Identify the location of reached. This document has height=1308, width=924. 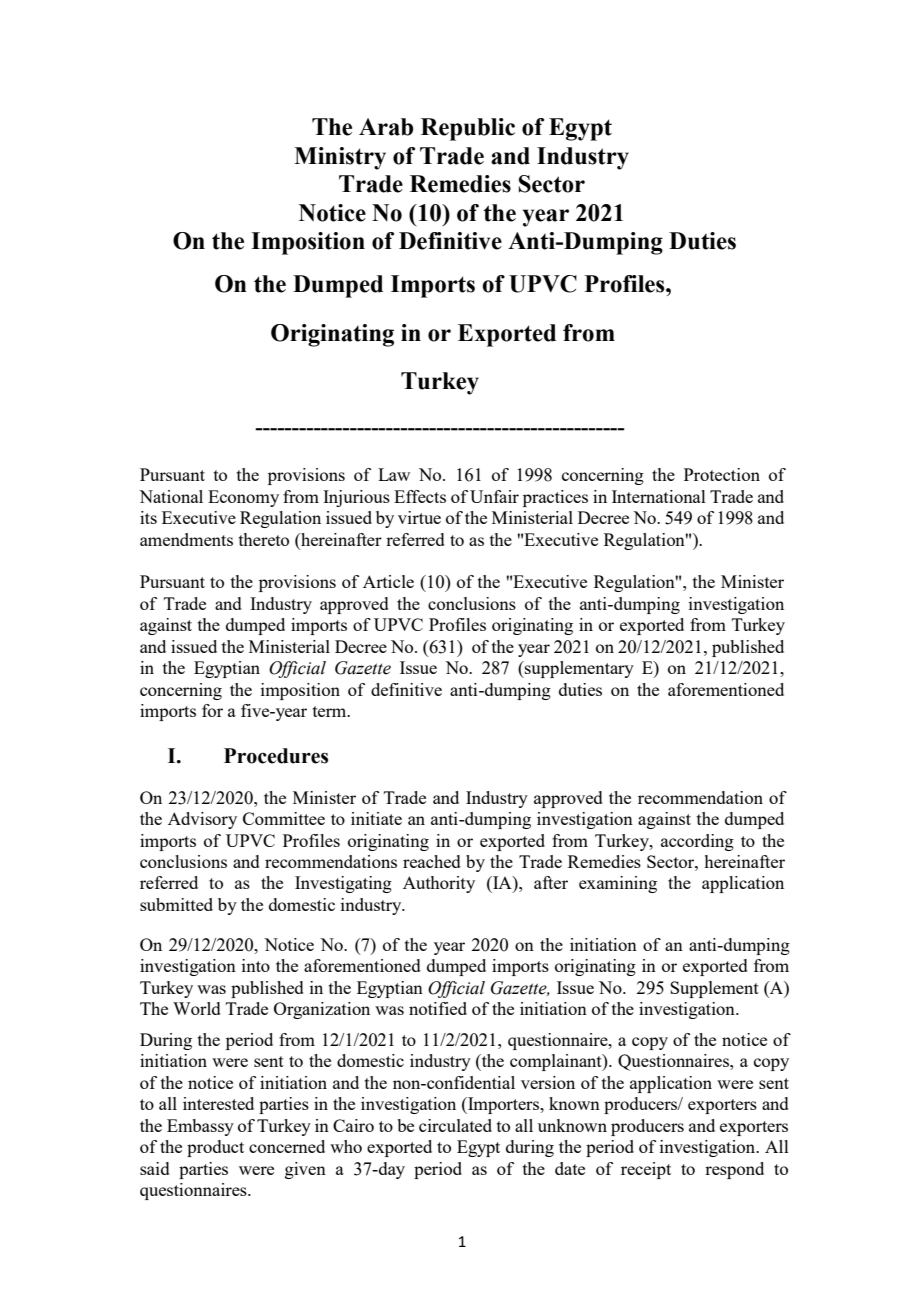
(432, 861).
